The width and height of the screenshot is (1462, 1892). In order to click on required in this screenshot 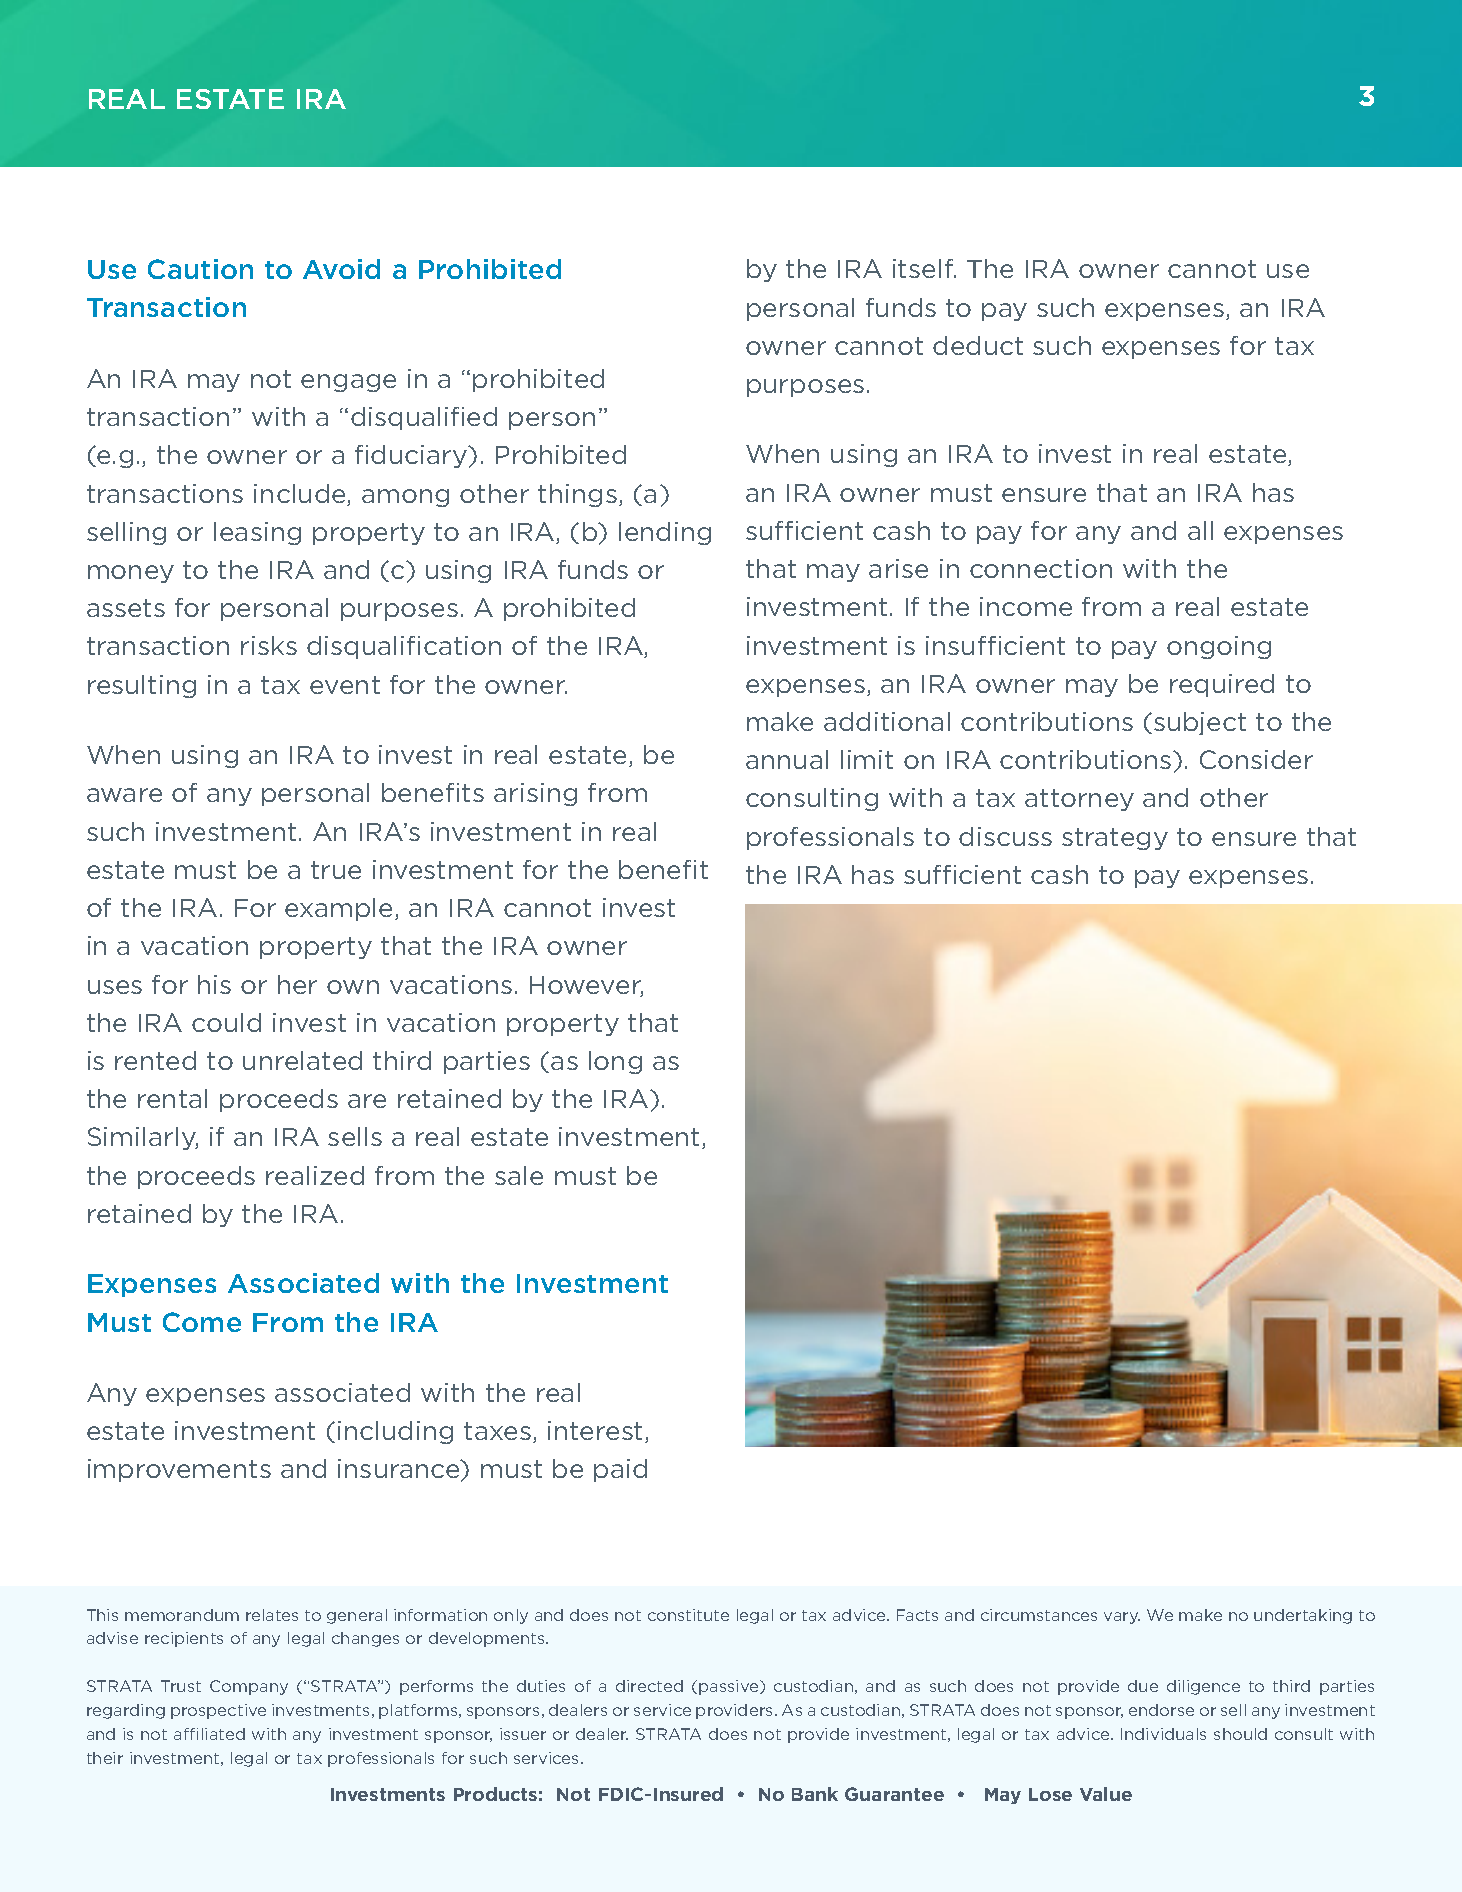, I will do `click(1222, 685)`.
